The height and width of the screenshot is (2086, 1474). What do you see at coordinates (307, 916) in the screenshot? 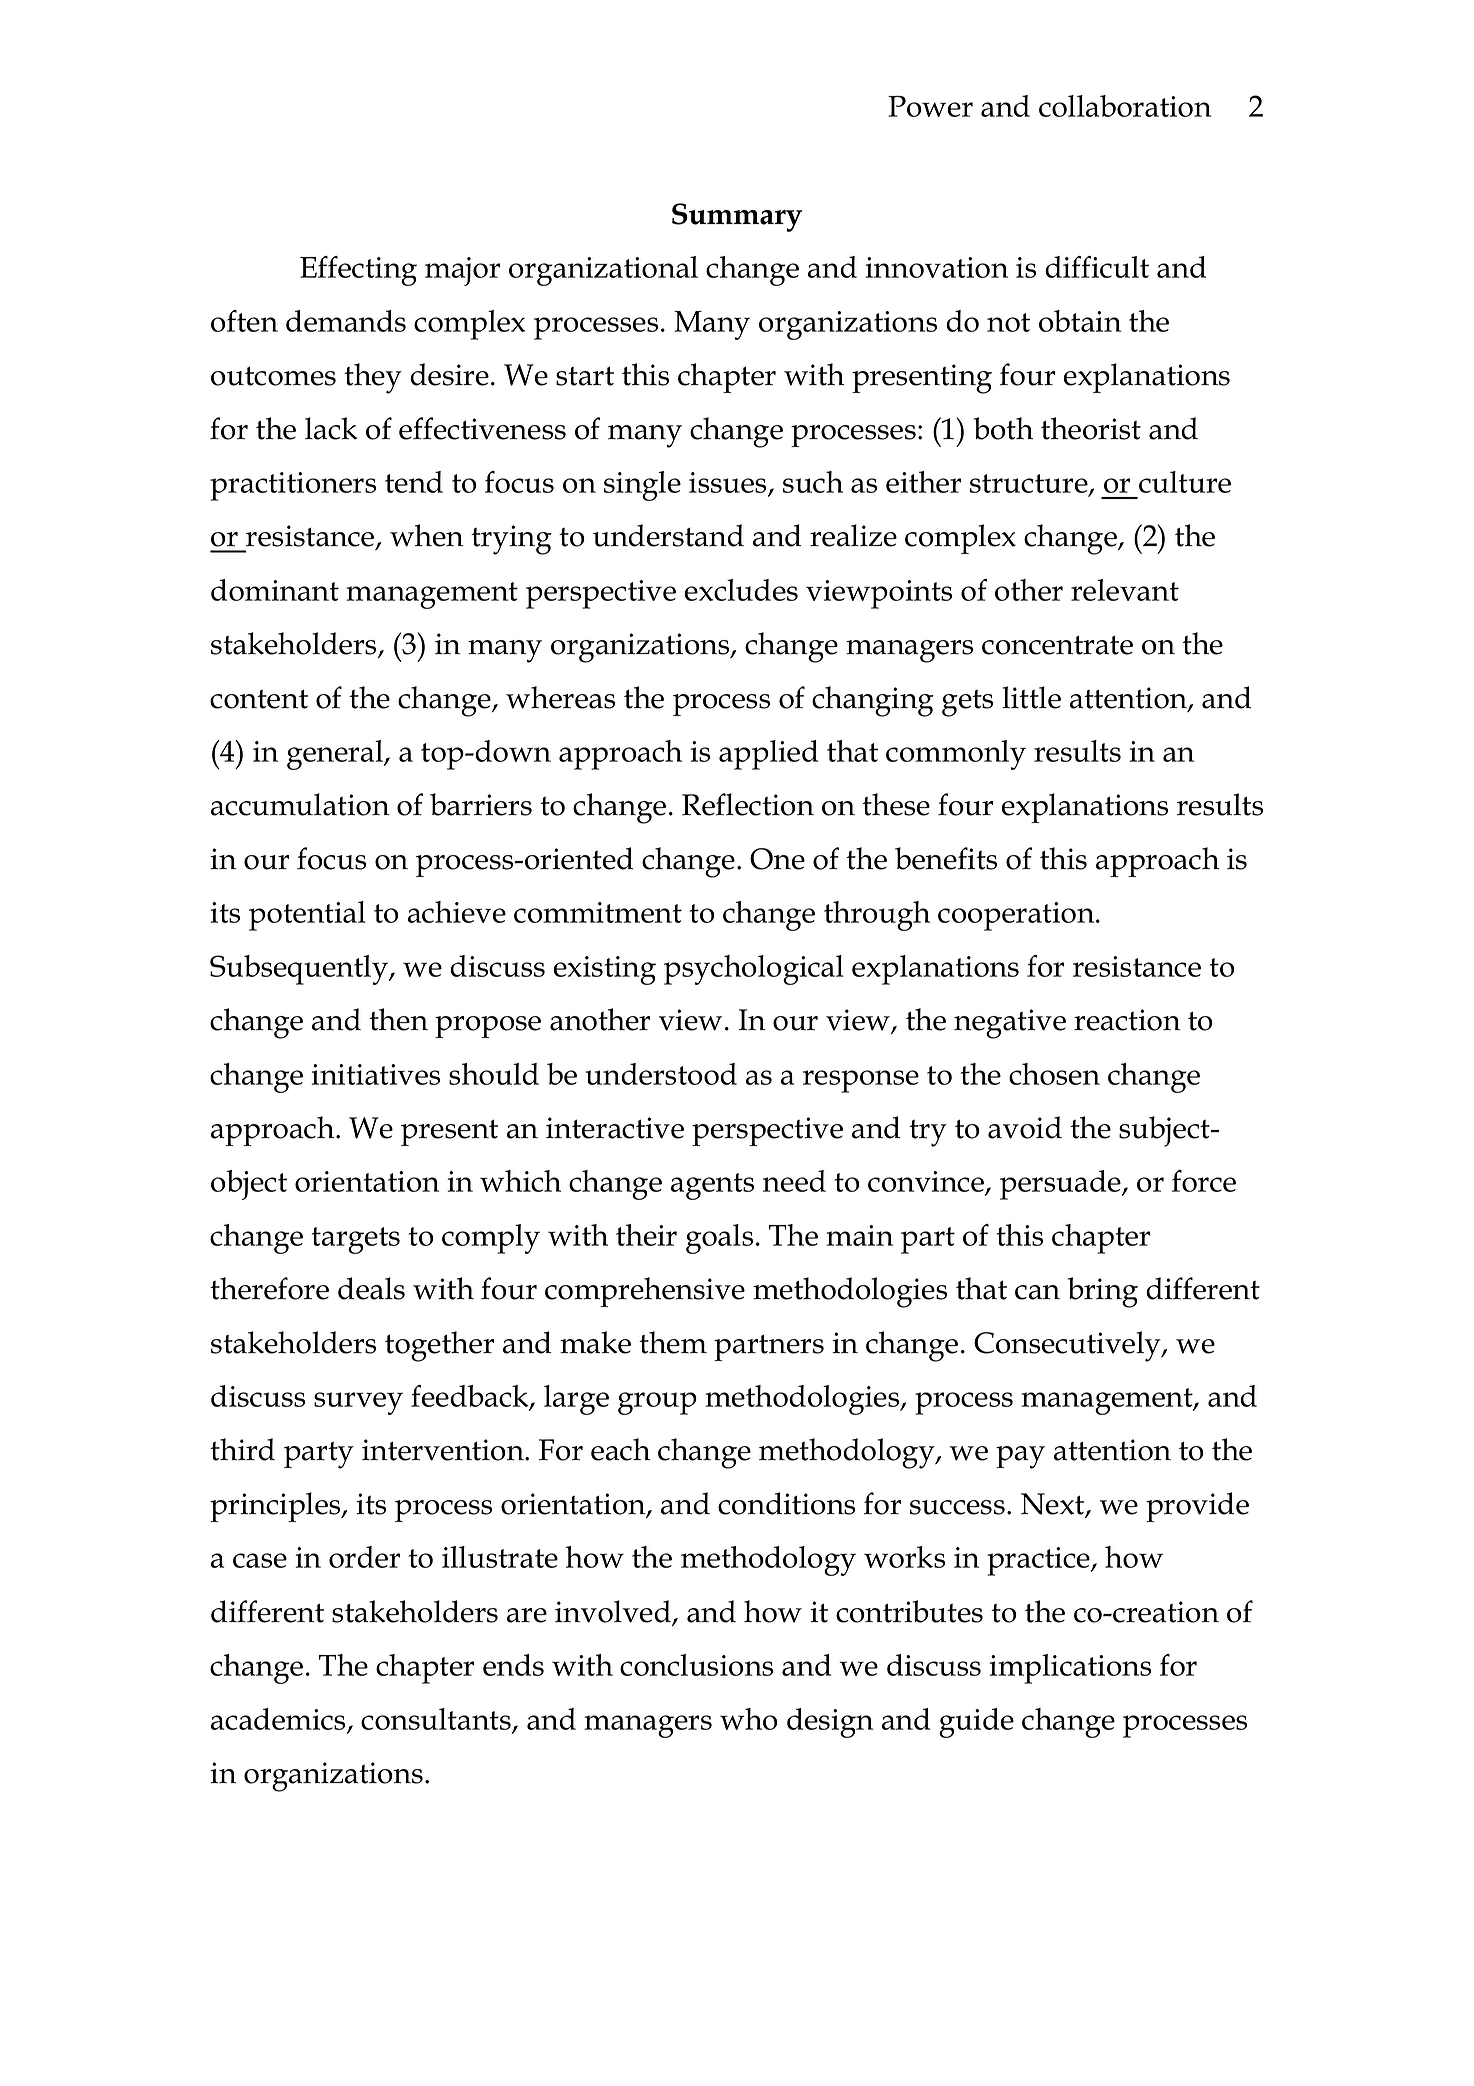
I see `potential` at bounding box center [307, 916].
